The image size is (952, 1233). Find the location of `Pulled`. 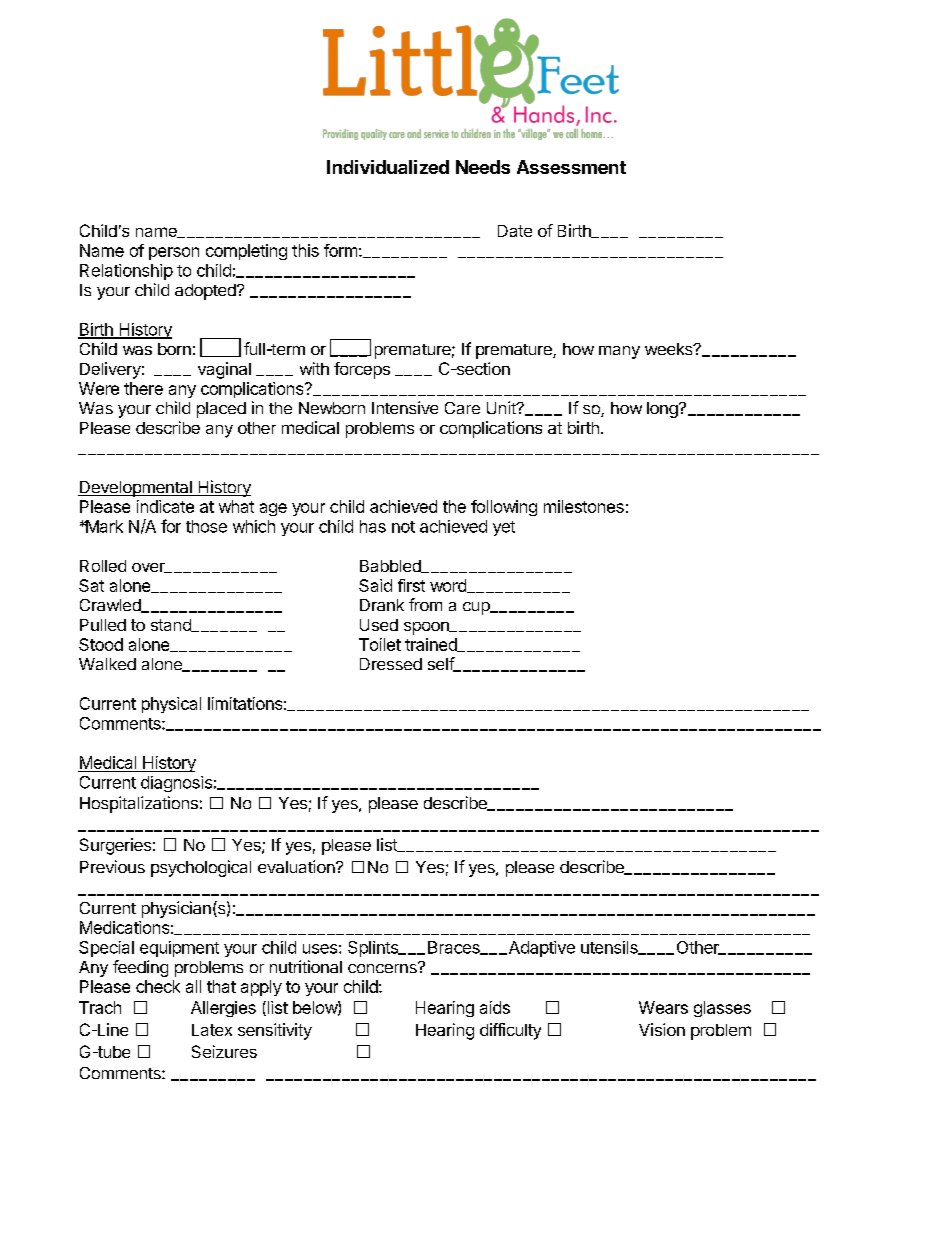

Pulled is located at coordinates (103, 625).
